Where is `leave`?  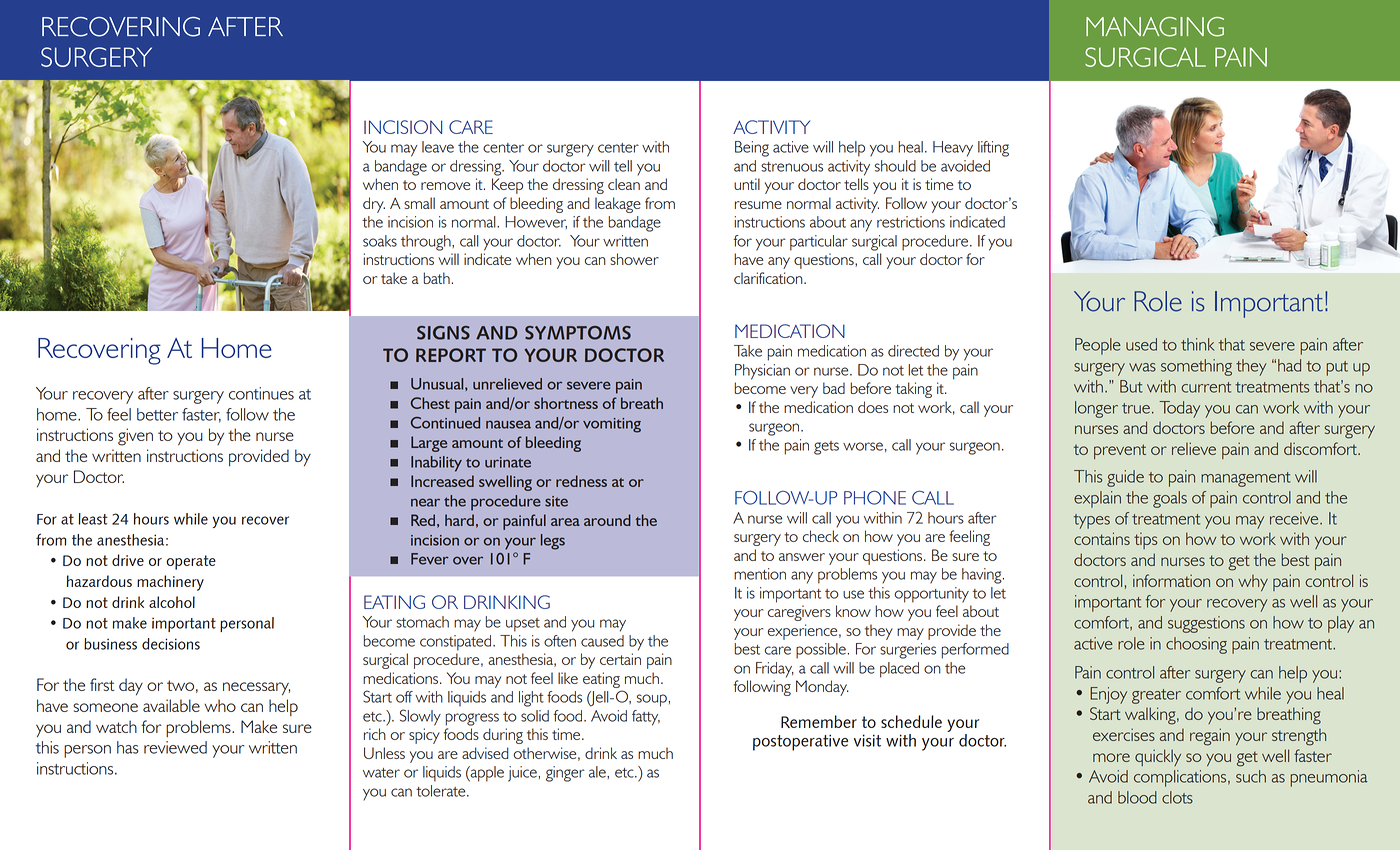 leave is located at coordinates (438, 147).
